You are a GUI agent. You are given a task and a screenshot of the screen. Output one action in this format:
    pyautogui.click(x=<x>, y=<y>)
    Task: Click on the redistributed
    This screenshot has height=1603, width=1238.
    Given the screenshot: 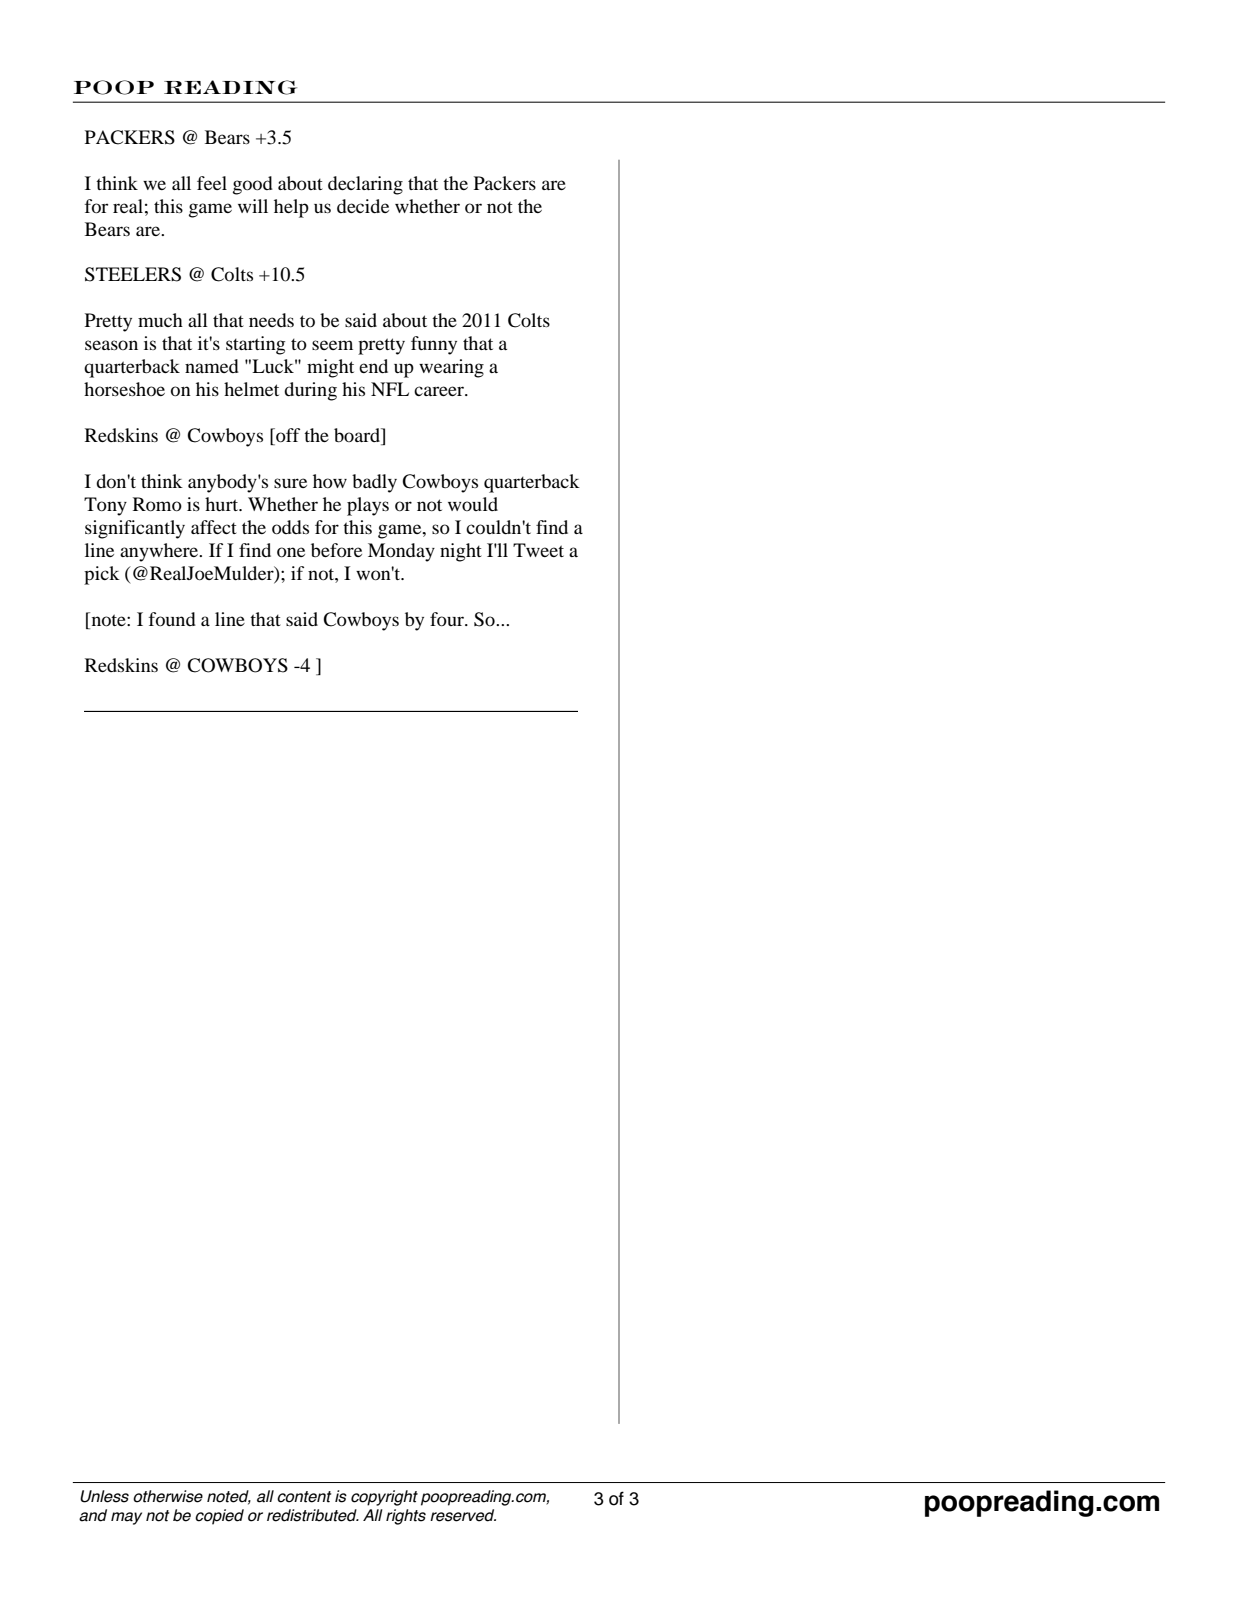 What is the action you would take?
    pyautogui.click(x=313, y=1515)
